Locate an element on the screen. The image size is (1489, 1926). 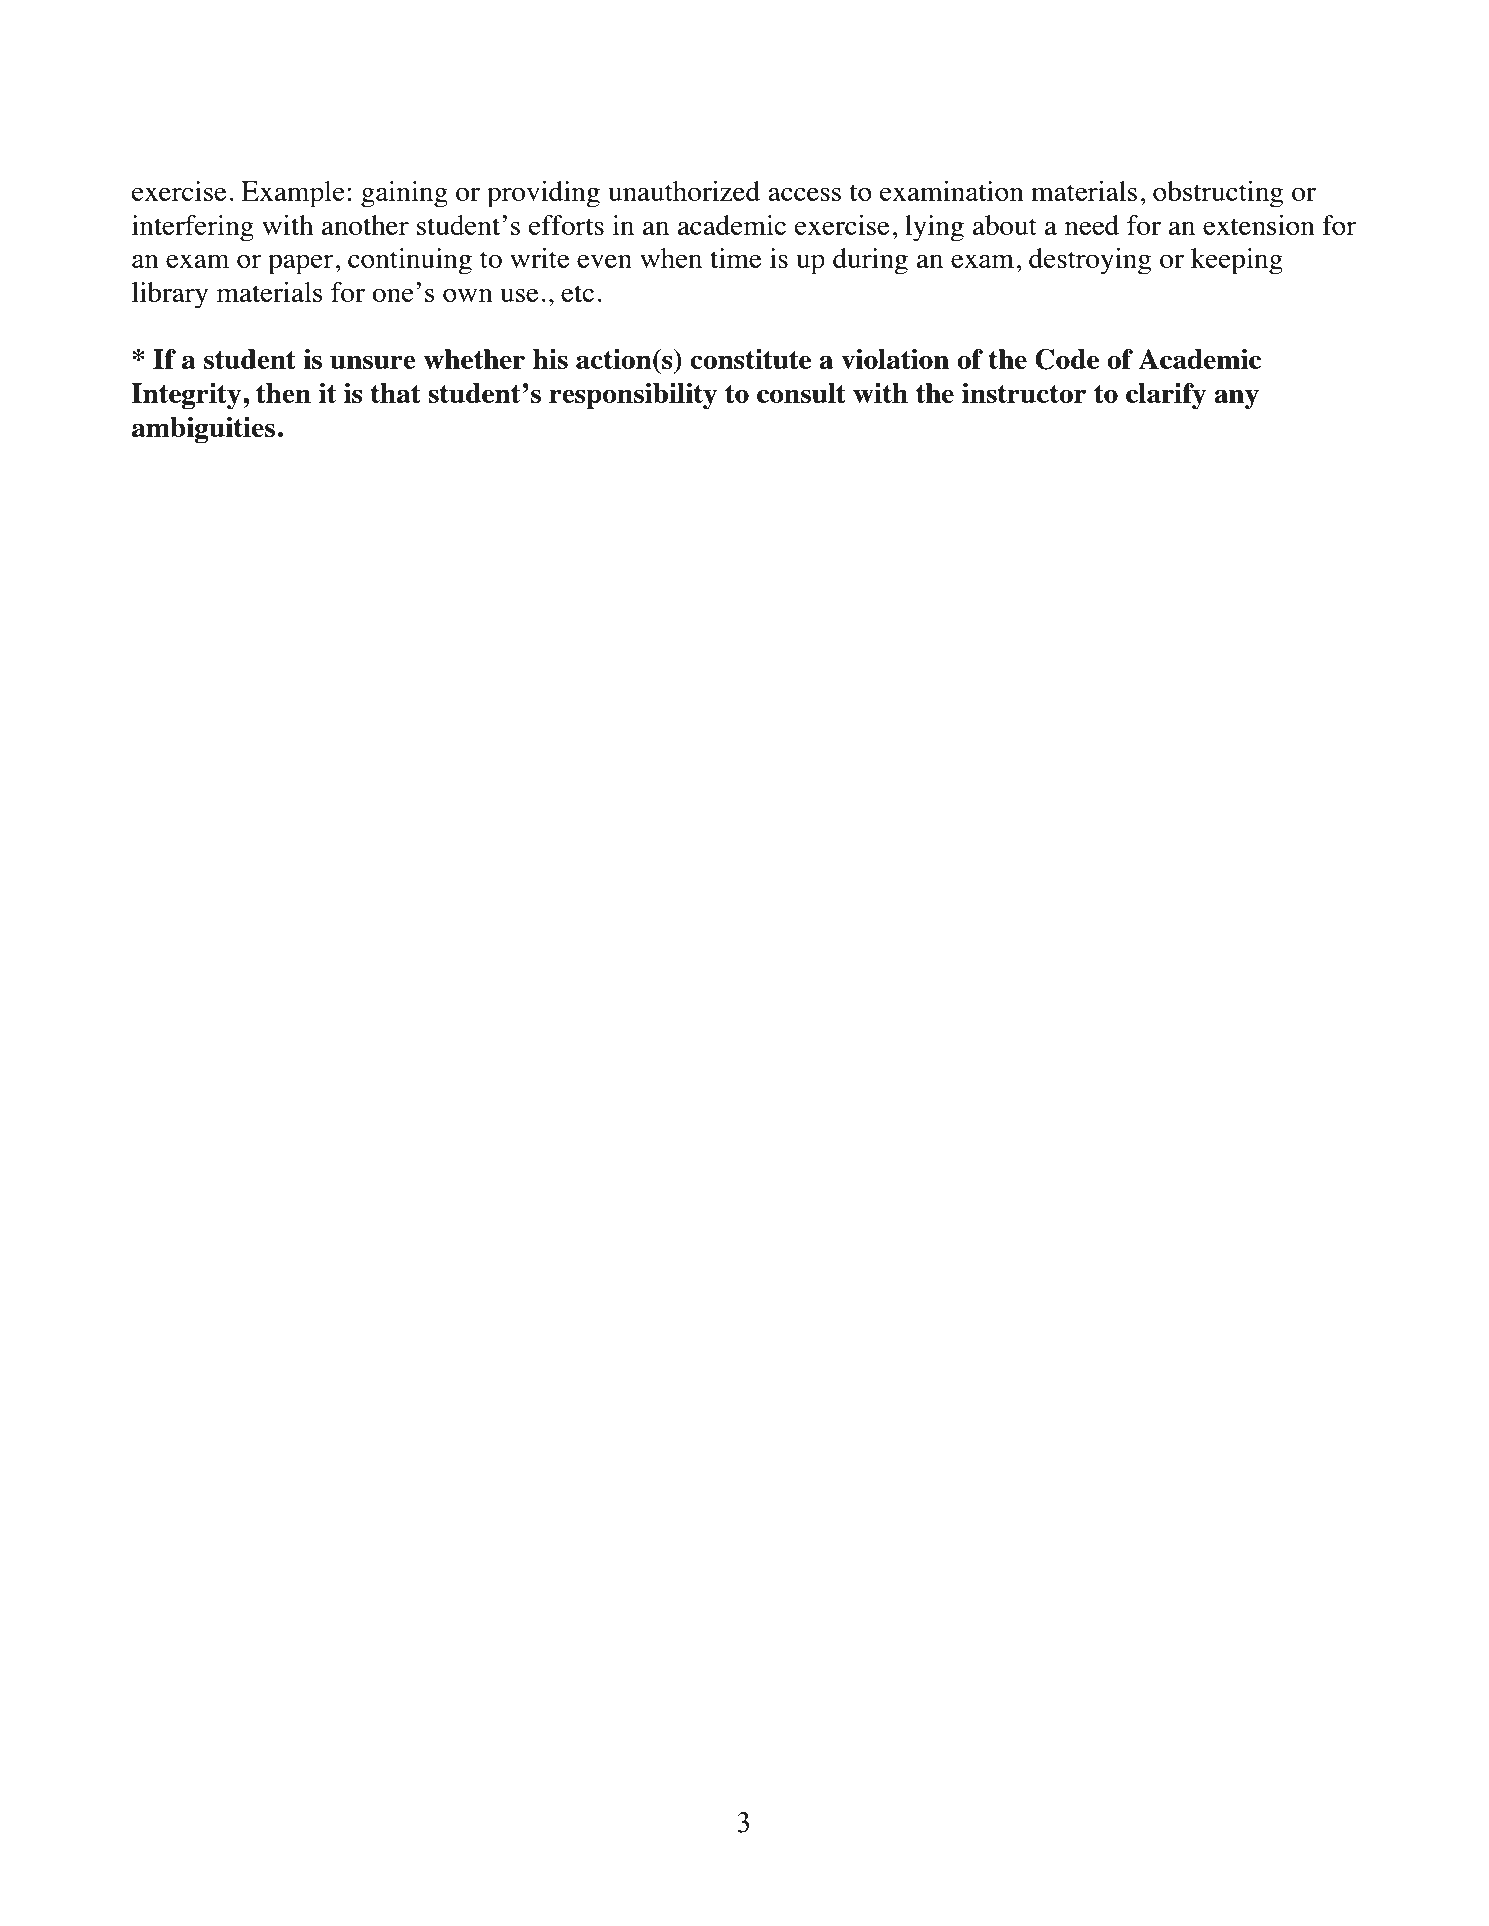
destroying is located at coordinates (1090, 261).
